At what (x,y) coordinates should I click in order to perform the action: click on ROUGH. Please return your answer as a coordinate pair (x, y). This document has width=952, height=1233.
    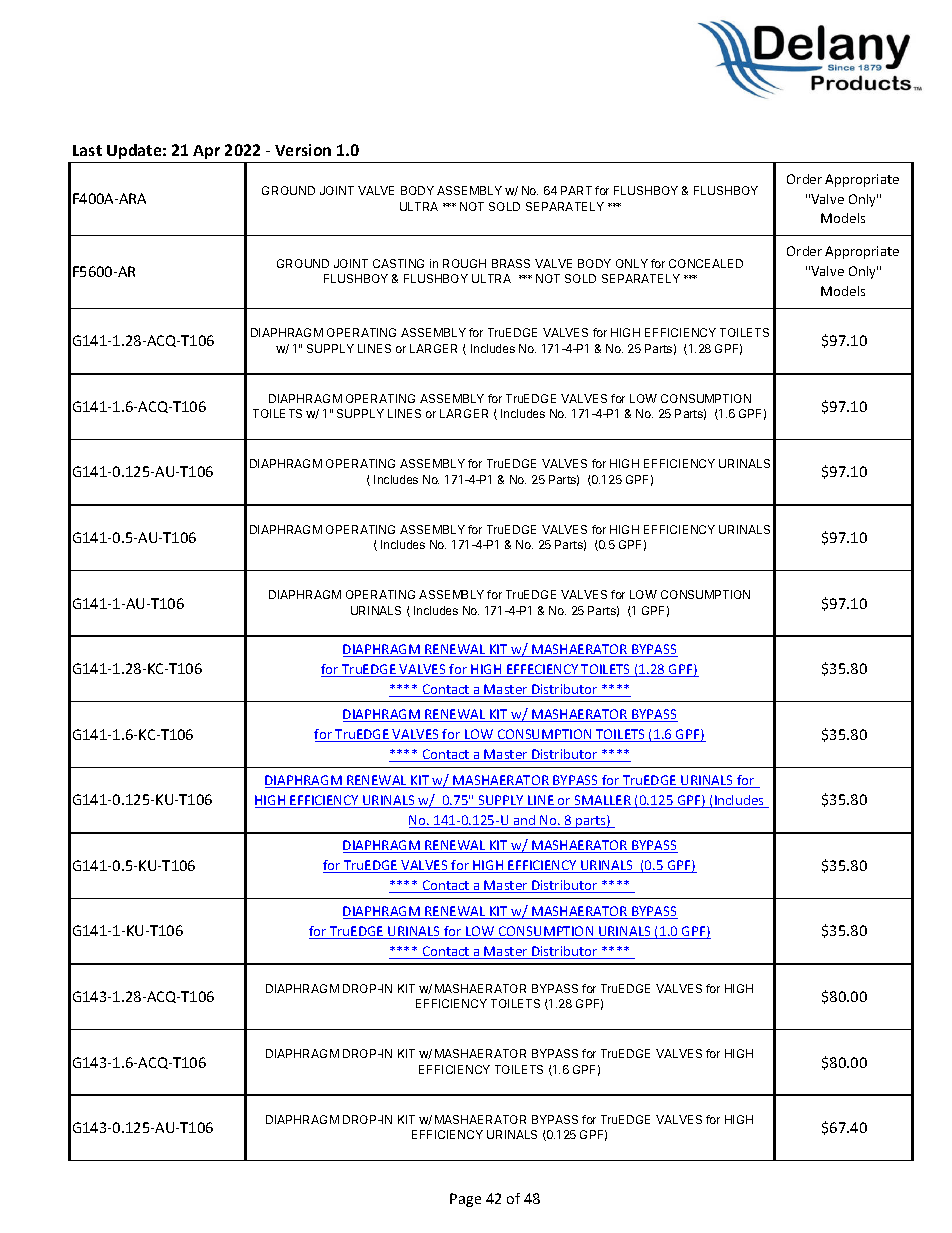
    Looking at the image, I should click on (464, 263).
